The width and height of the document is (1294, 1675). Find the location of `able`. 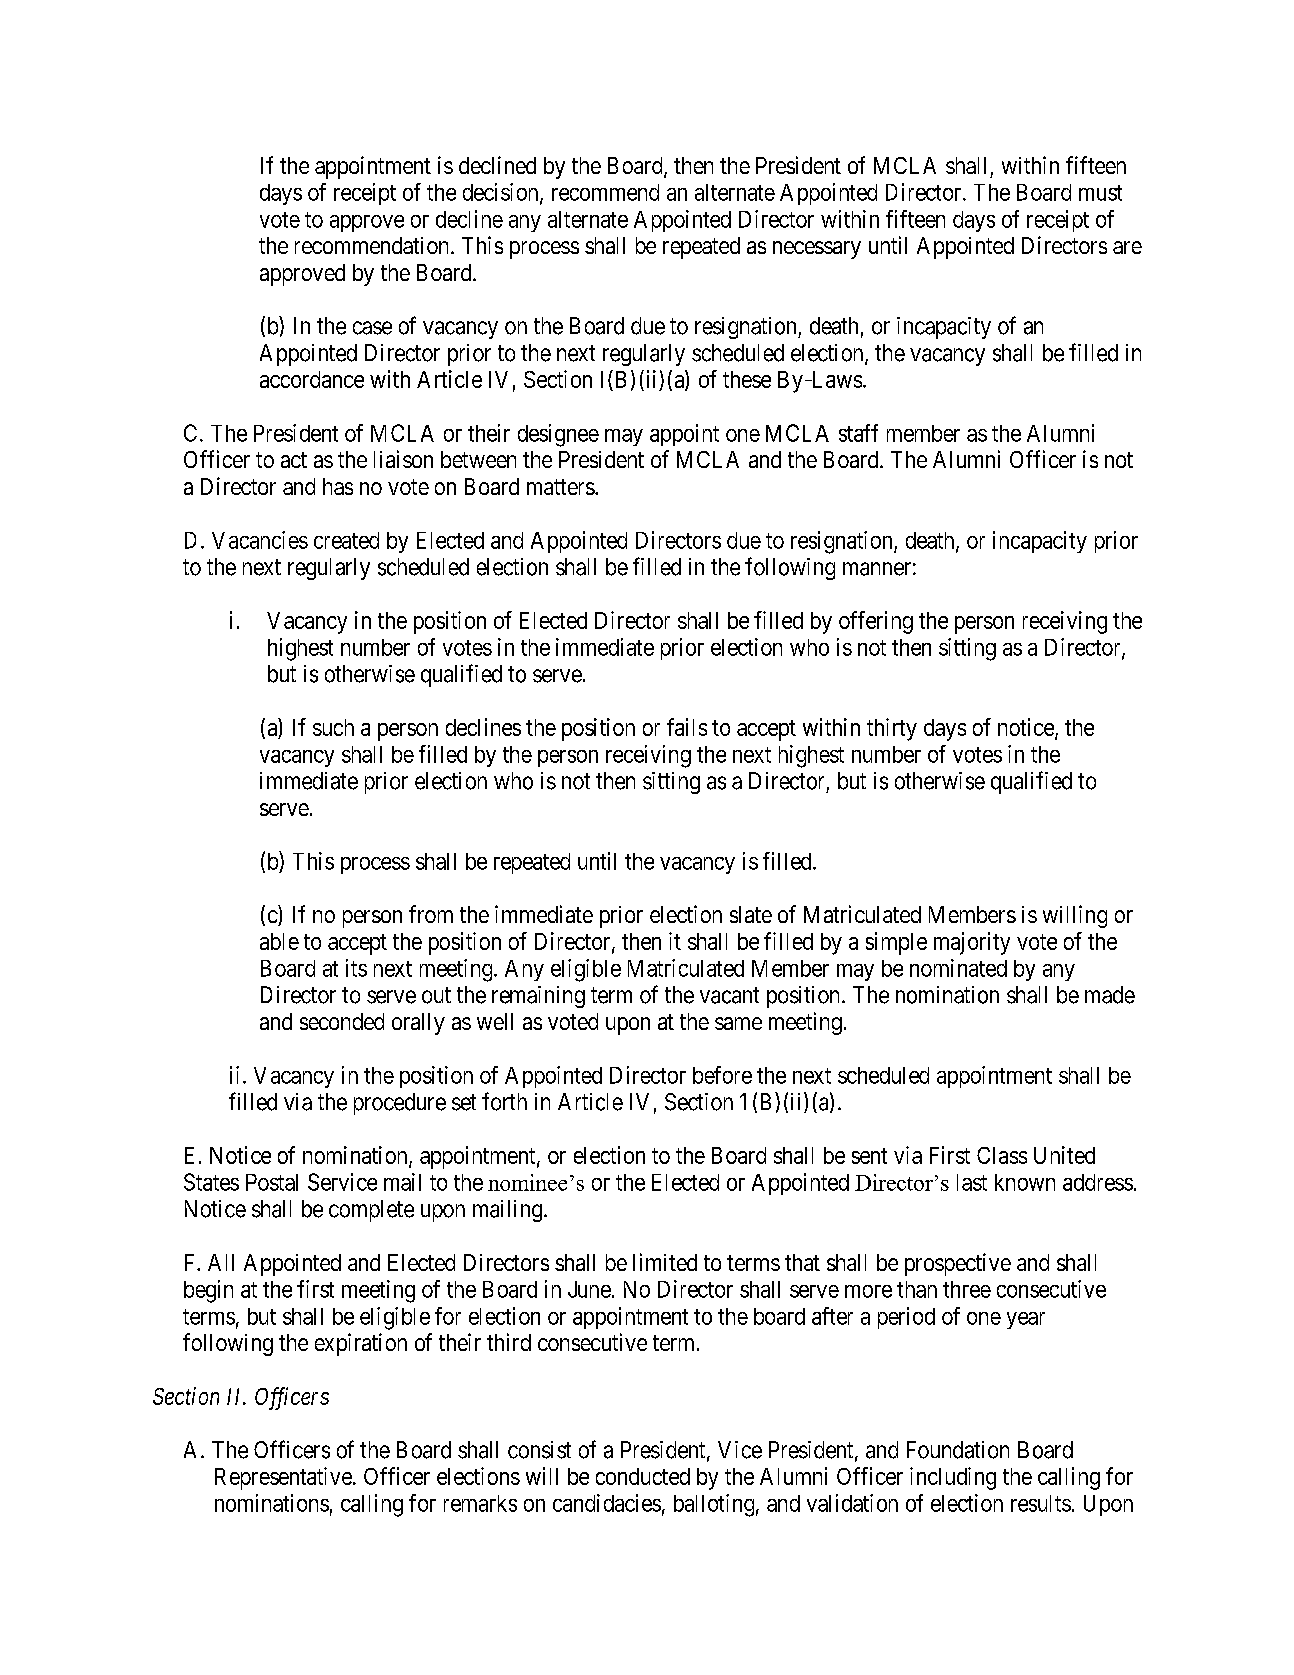

able is located at coordinates (279, 941).
